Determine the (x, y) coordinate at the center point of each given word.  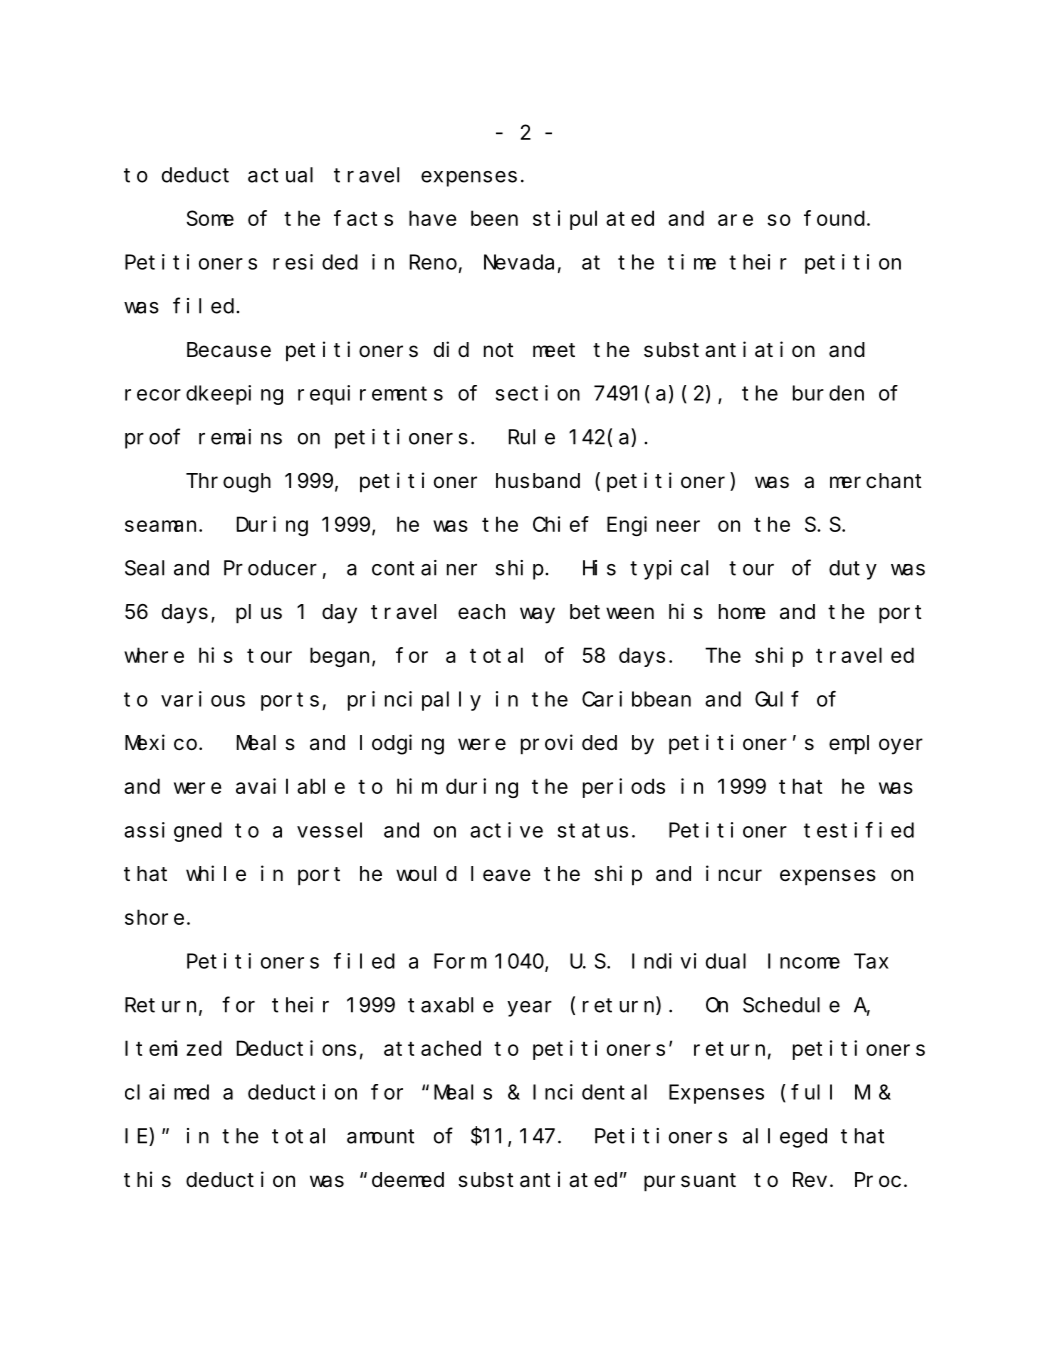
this (147, 1179)
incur (734, 873)
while (216, 873)
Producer (270, 568)
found (834, 218)
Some (210, 218)
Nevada (519, 262)
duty (853, 570)
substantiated (537, 1179)
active (506, 830)
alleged (785, 1138)
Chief (561, 524)
